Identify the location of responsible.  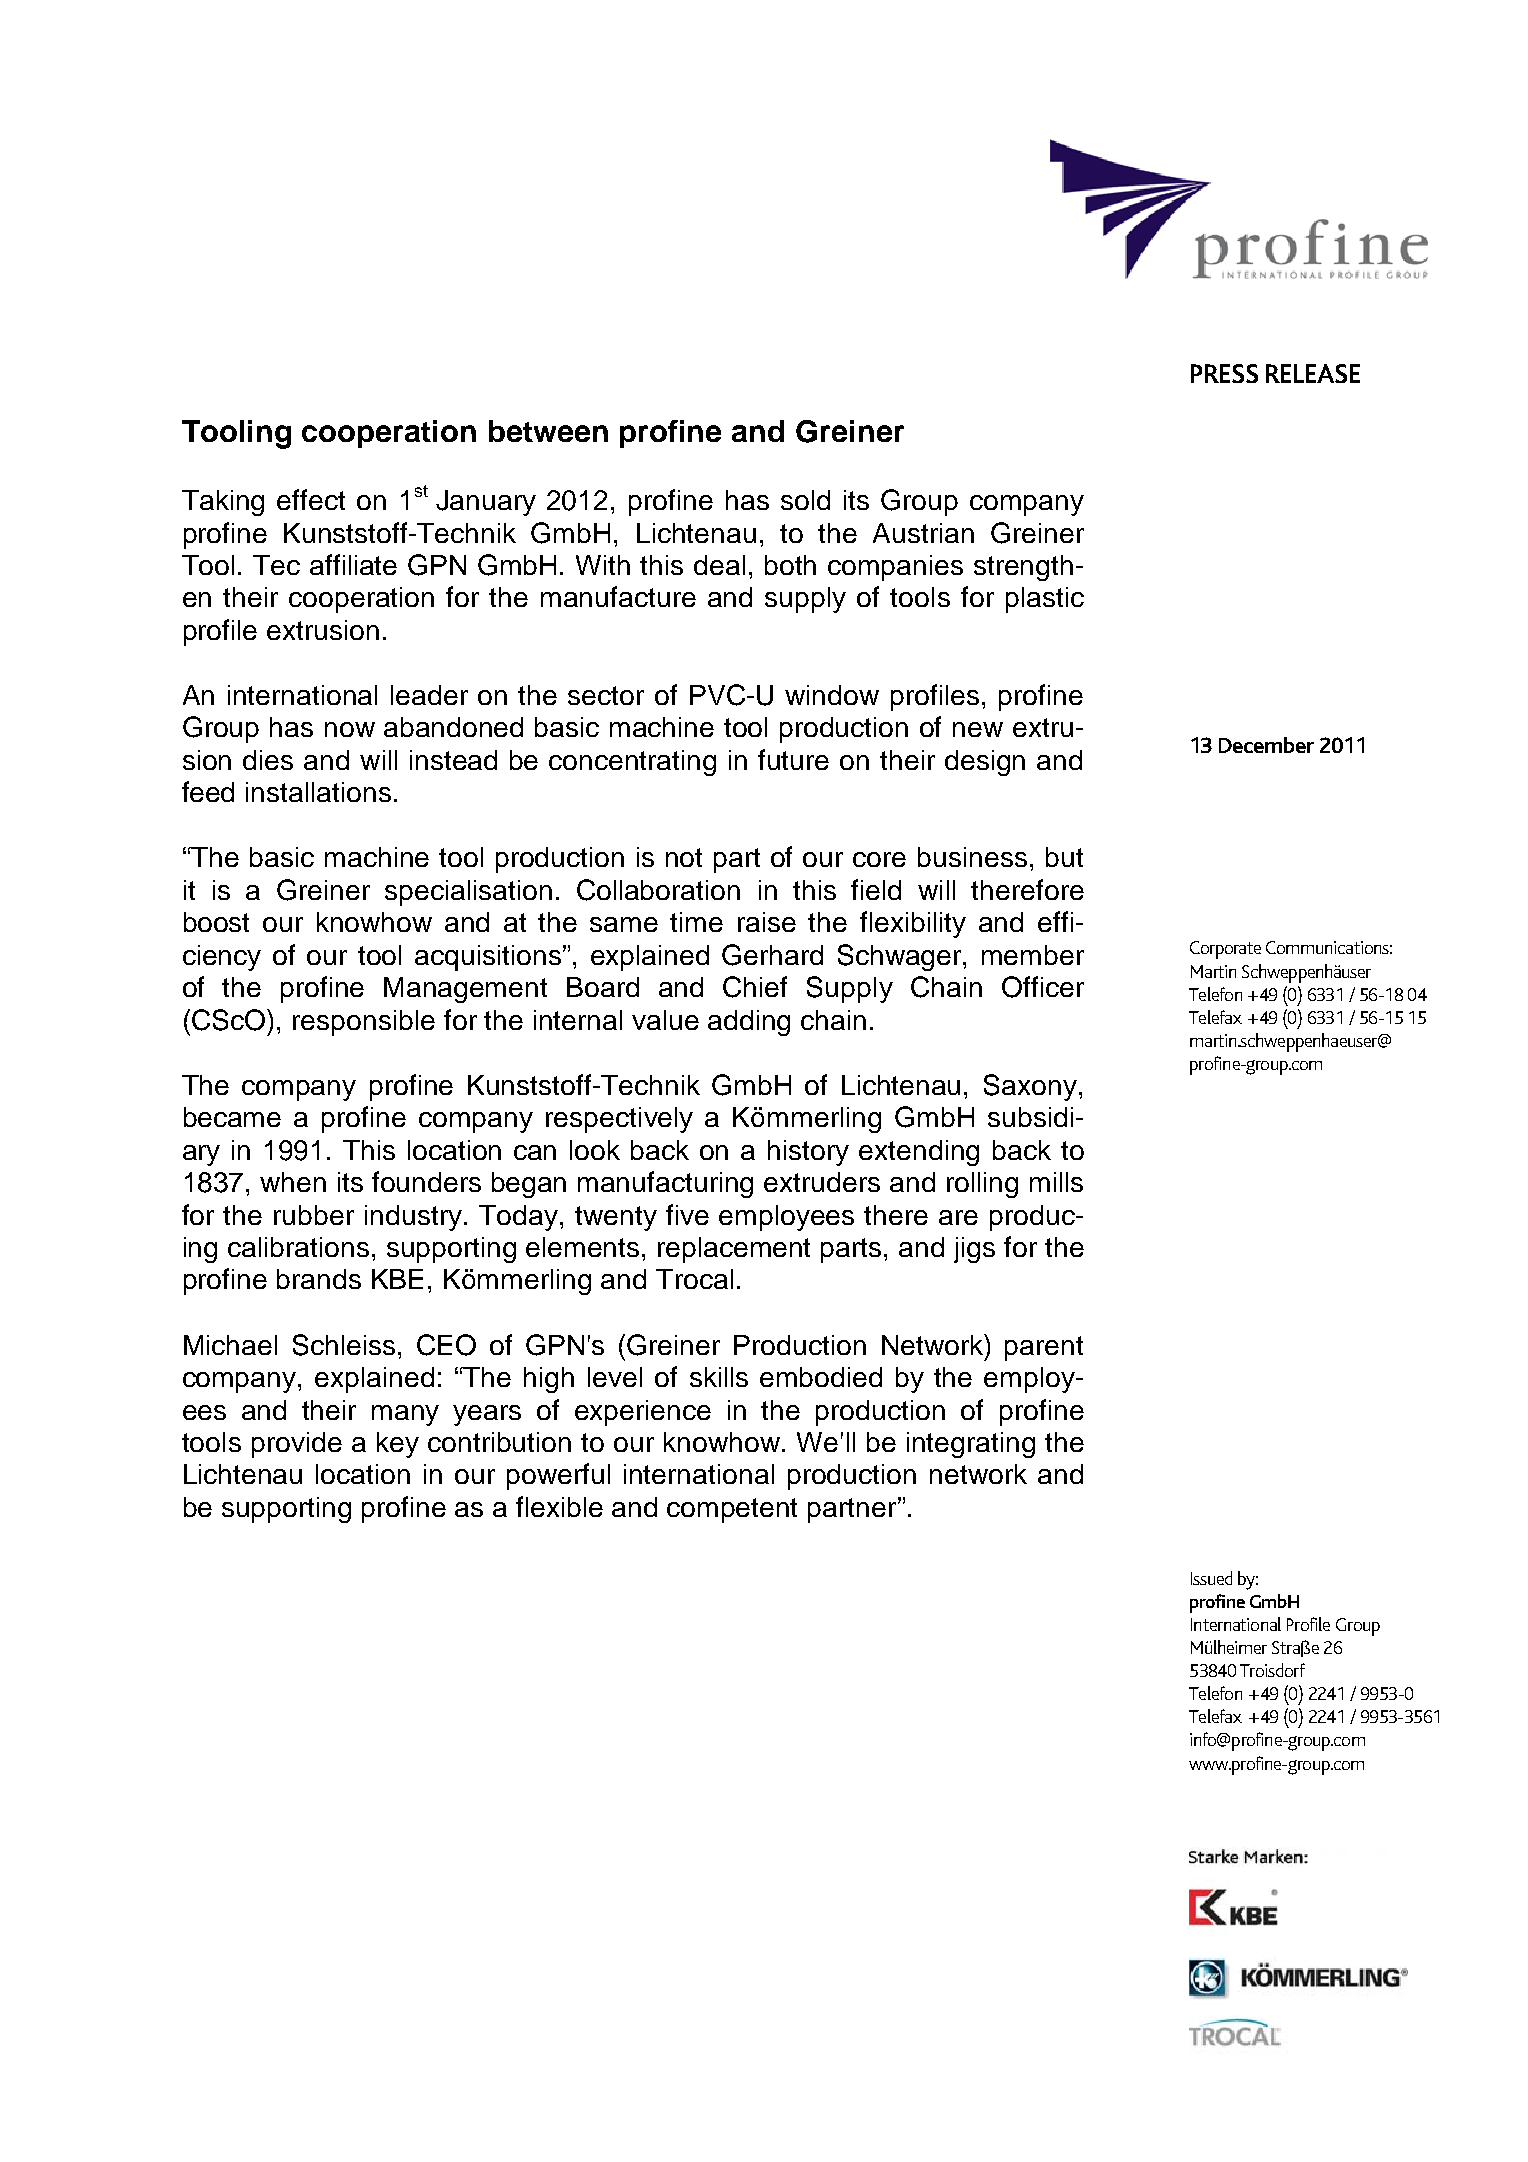
(364, 1023).
